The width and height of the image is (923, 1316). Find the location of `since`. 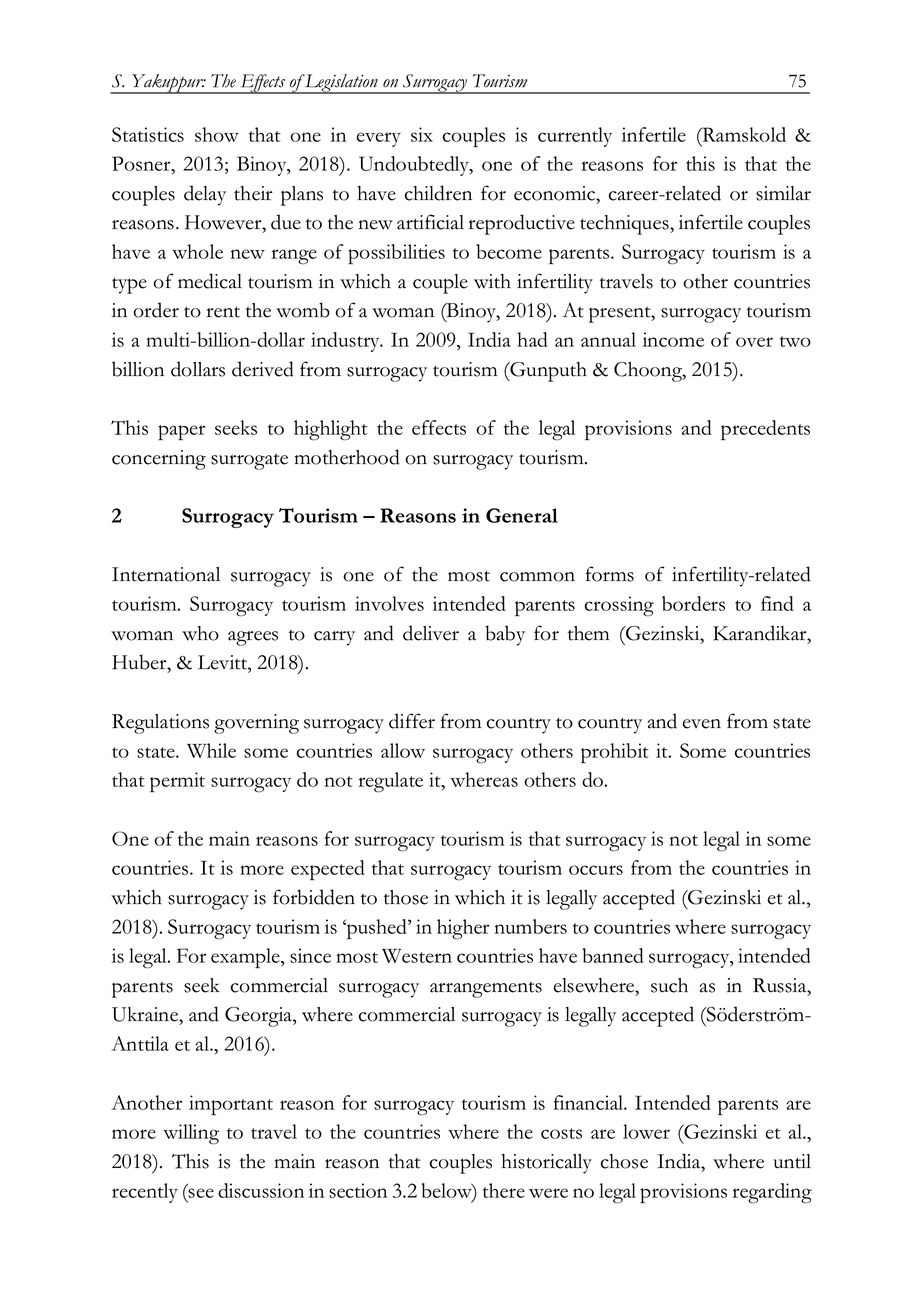

since is located at coordinates (310, 955).
